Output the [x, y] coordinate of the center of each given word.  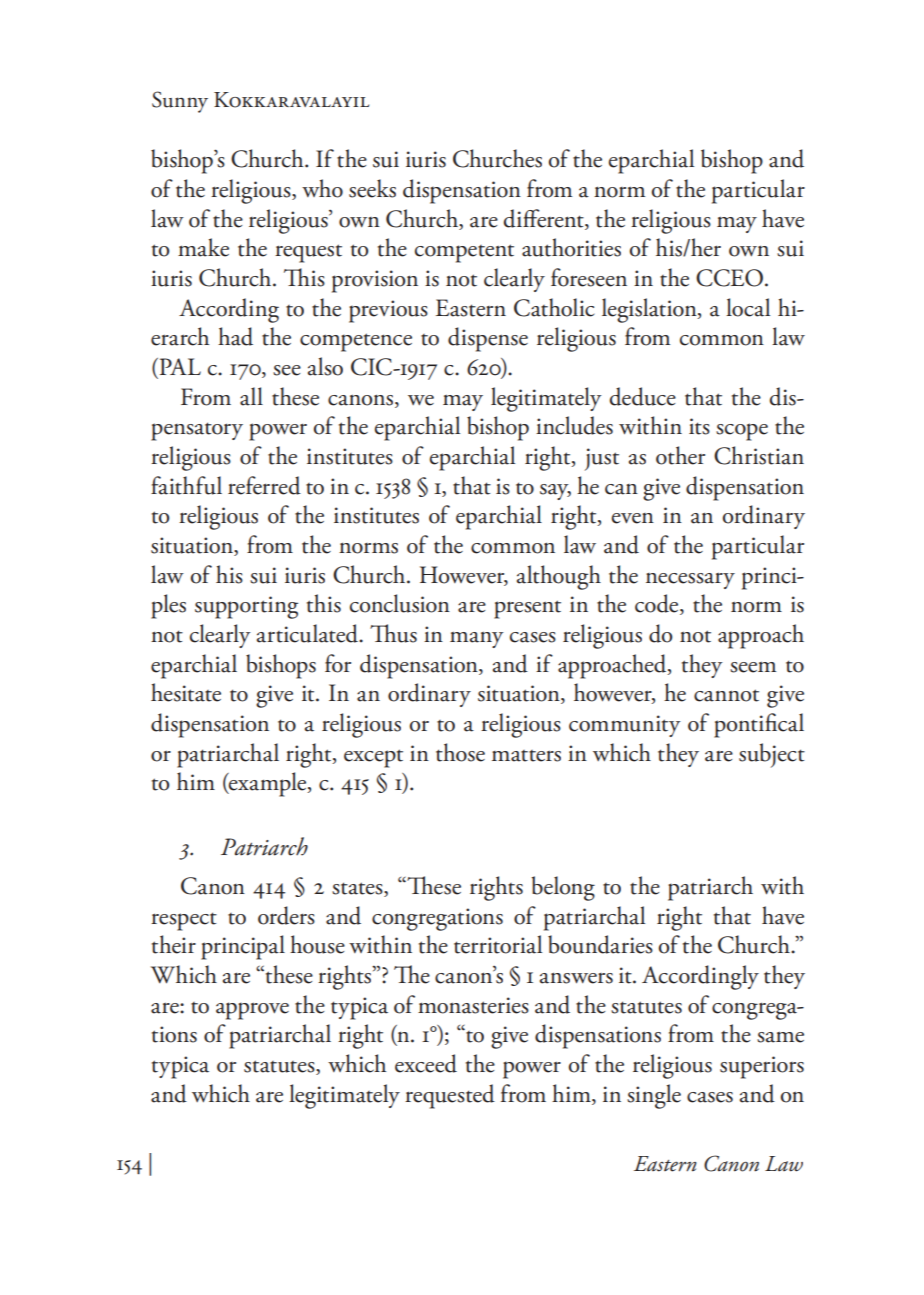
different [544, 219]
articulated [308, 633]
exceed [426, 1063]
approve [252, 1011]
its [699, 426]
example [268, 784]
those [460, 752]
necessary [690, 581]
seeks [372, 188]
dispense [488, 339]
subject [772, 755]
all [251, 396]
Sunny [180, 102]
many [476, 640]
